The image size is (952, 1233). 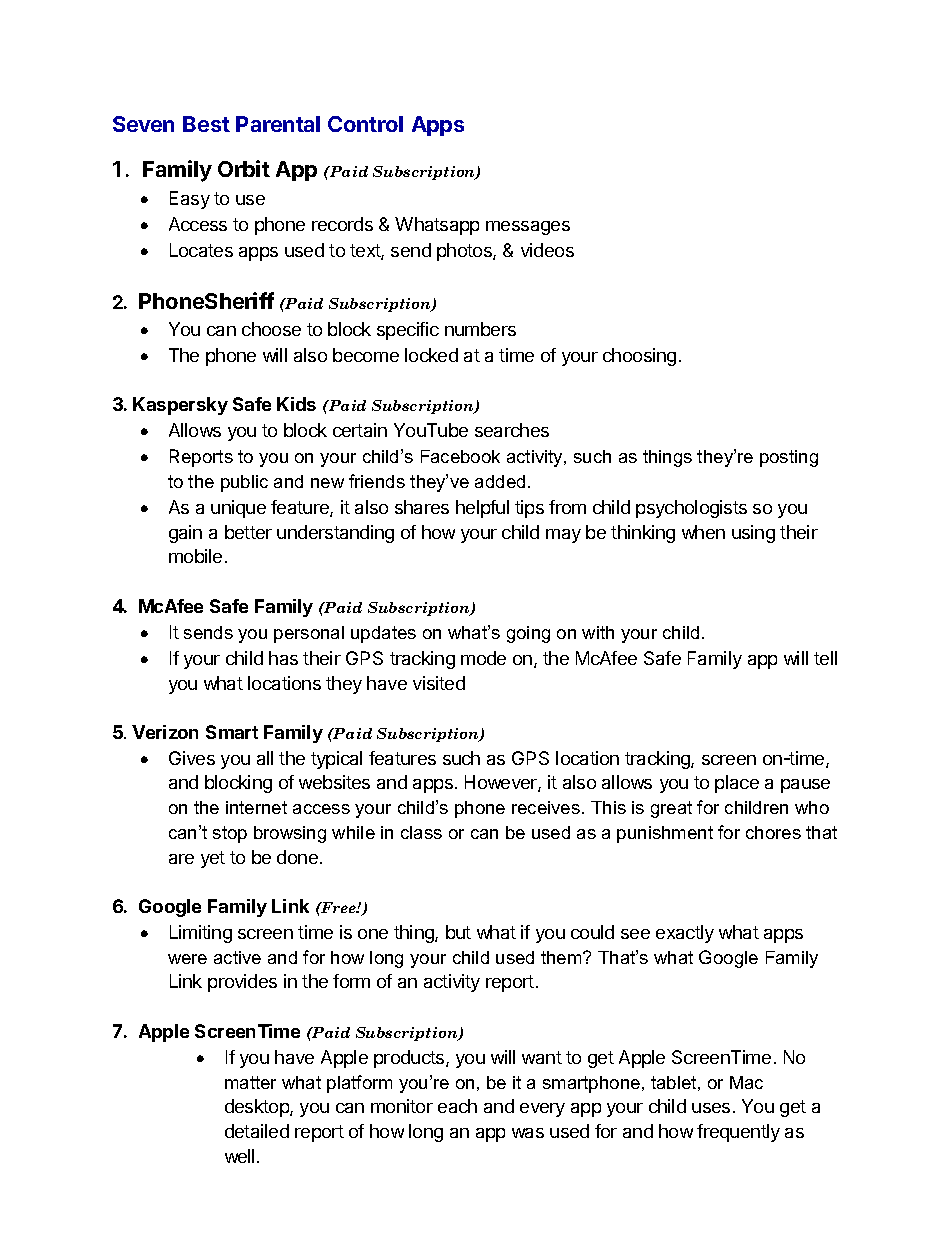 I want to click on Orbit, so click(x=244, y=168).
